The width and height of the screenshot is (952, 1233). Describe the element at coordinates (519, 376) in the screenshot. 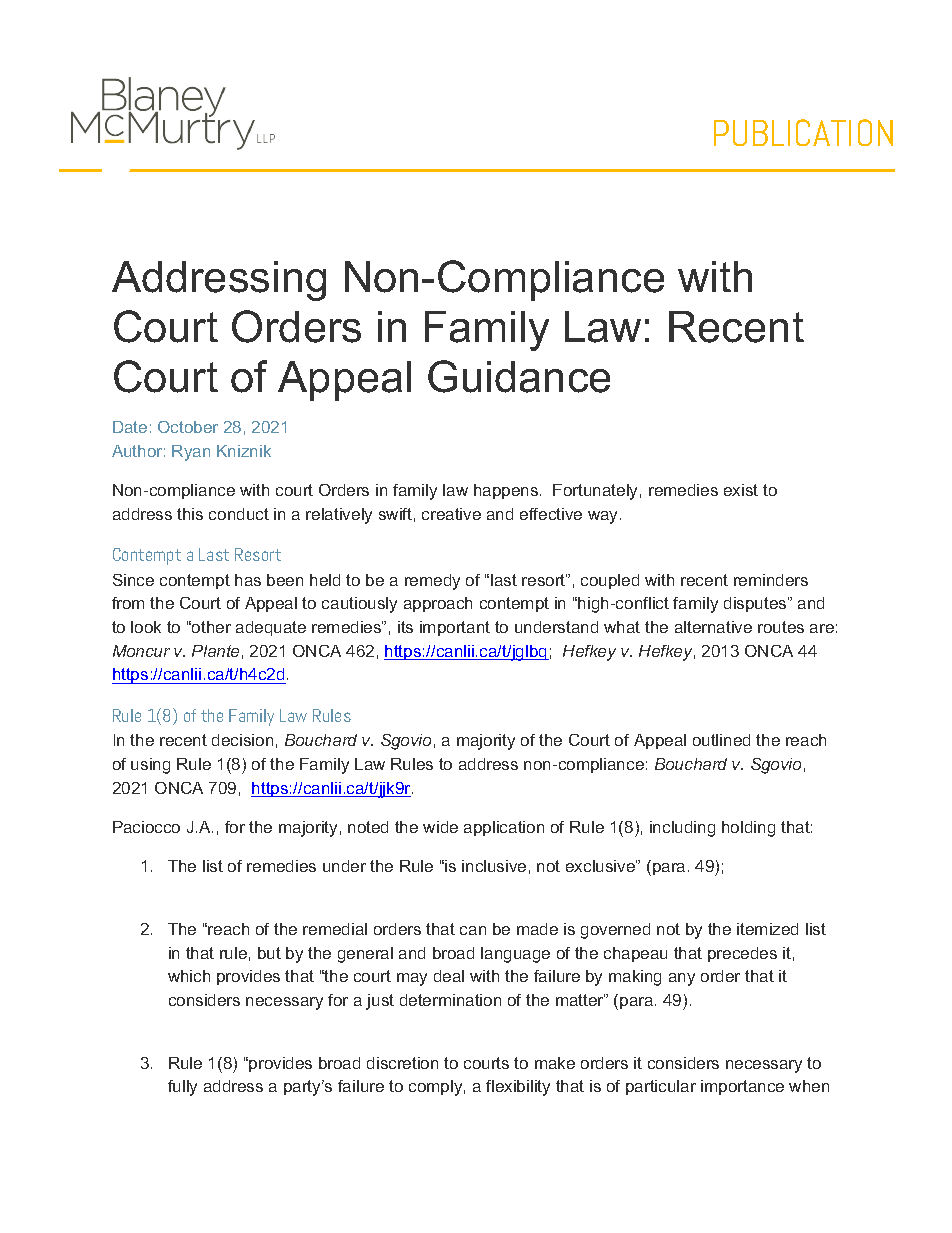

I see `Guidance` at that location.
